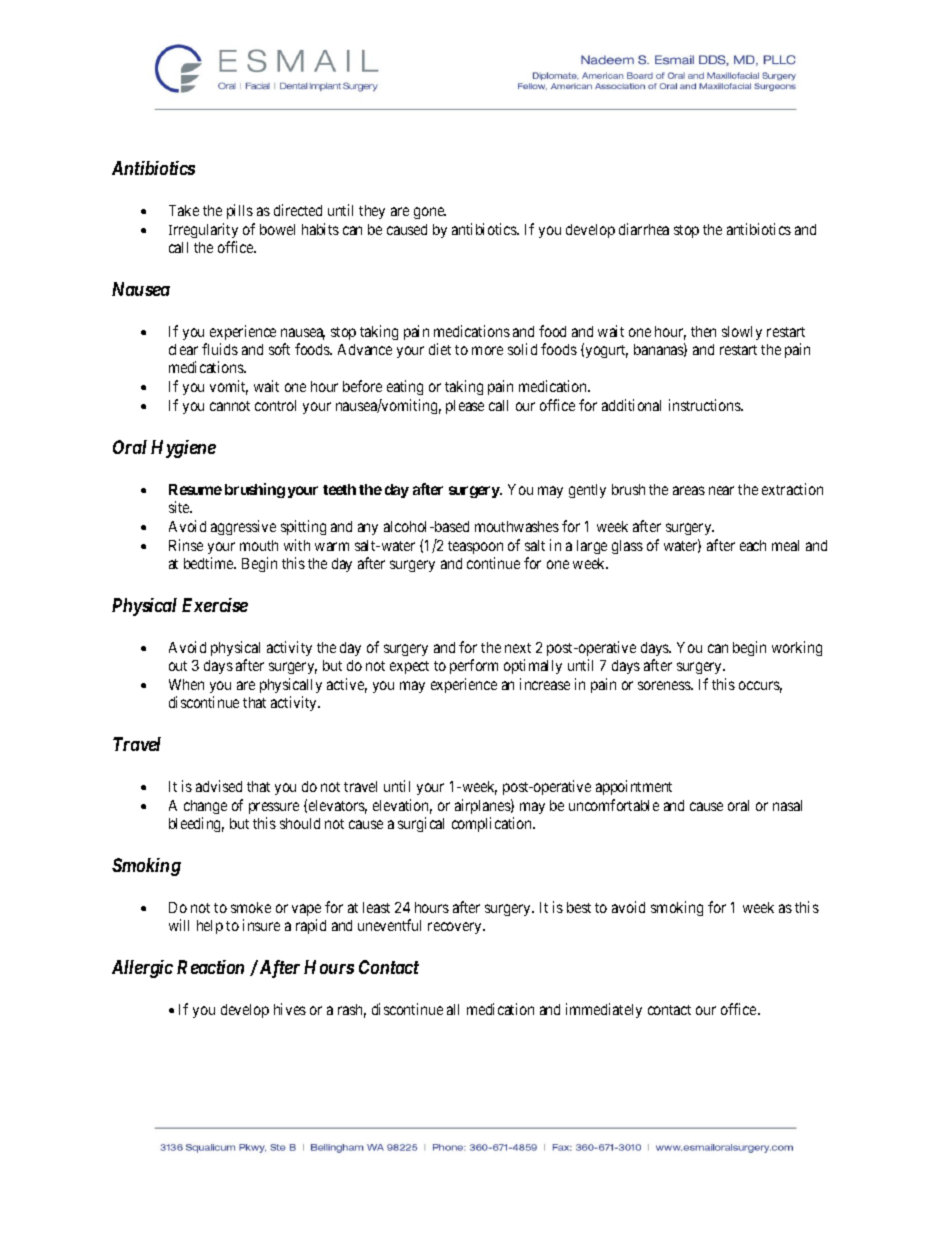 The width and height of the page is (952, 1233). I want to click on Exercise, so click(215, 605).
